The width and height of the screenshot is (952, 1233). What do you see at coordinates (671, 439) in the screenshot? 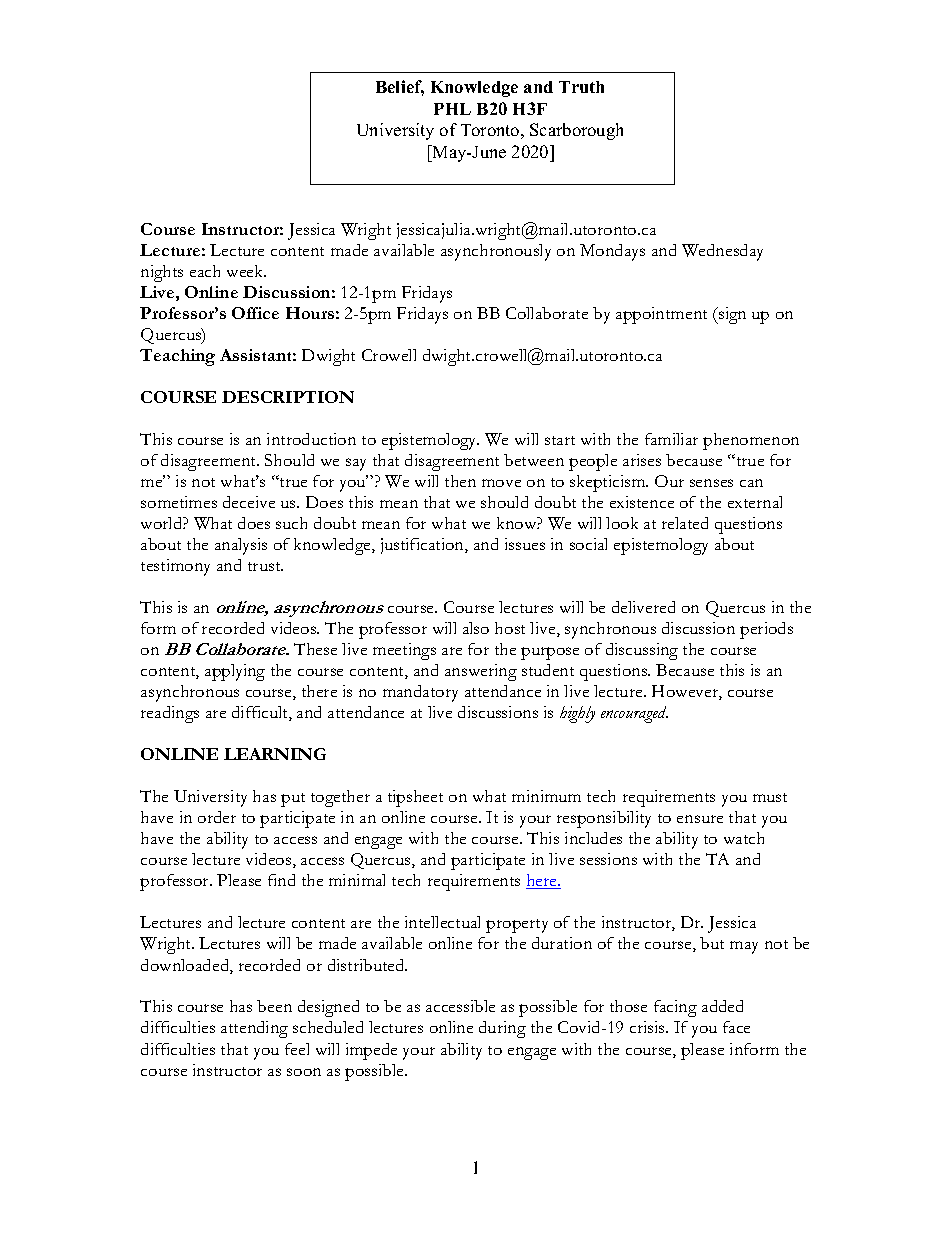
I see `familiar` at bounding box center [671, 439].
